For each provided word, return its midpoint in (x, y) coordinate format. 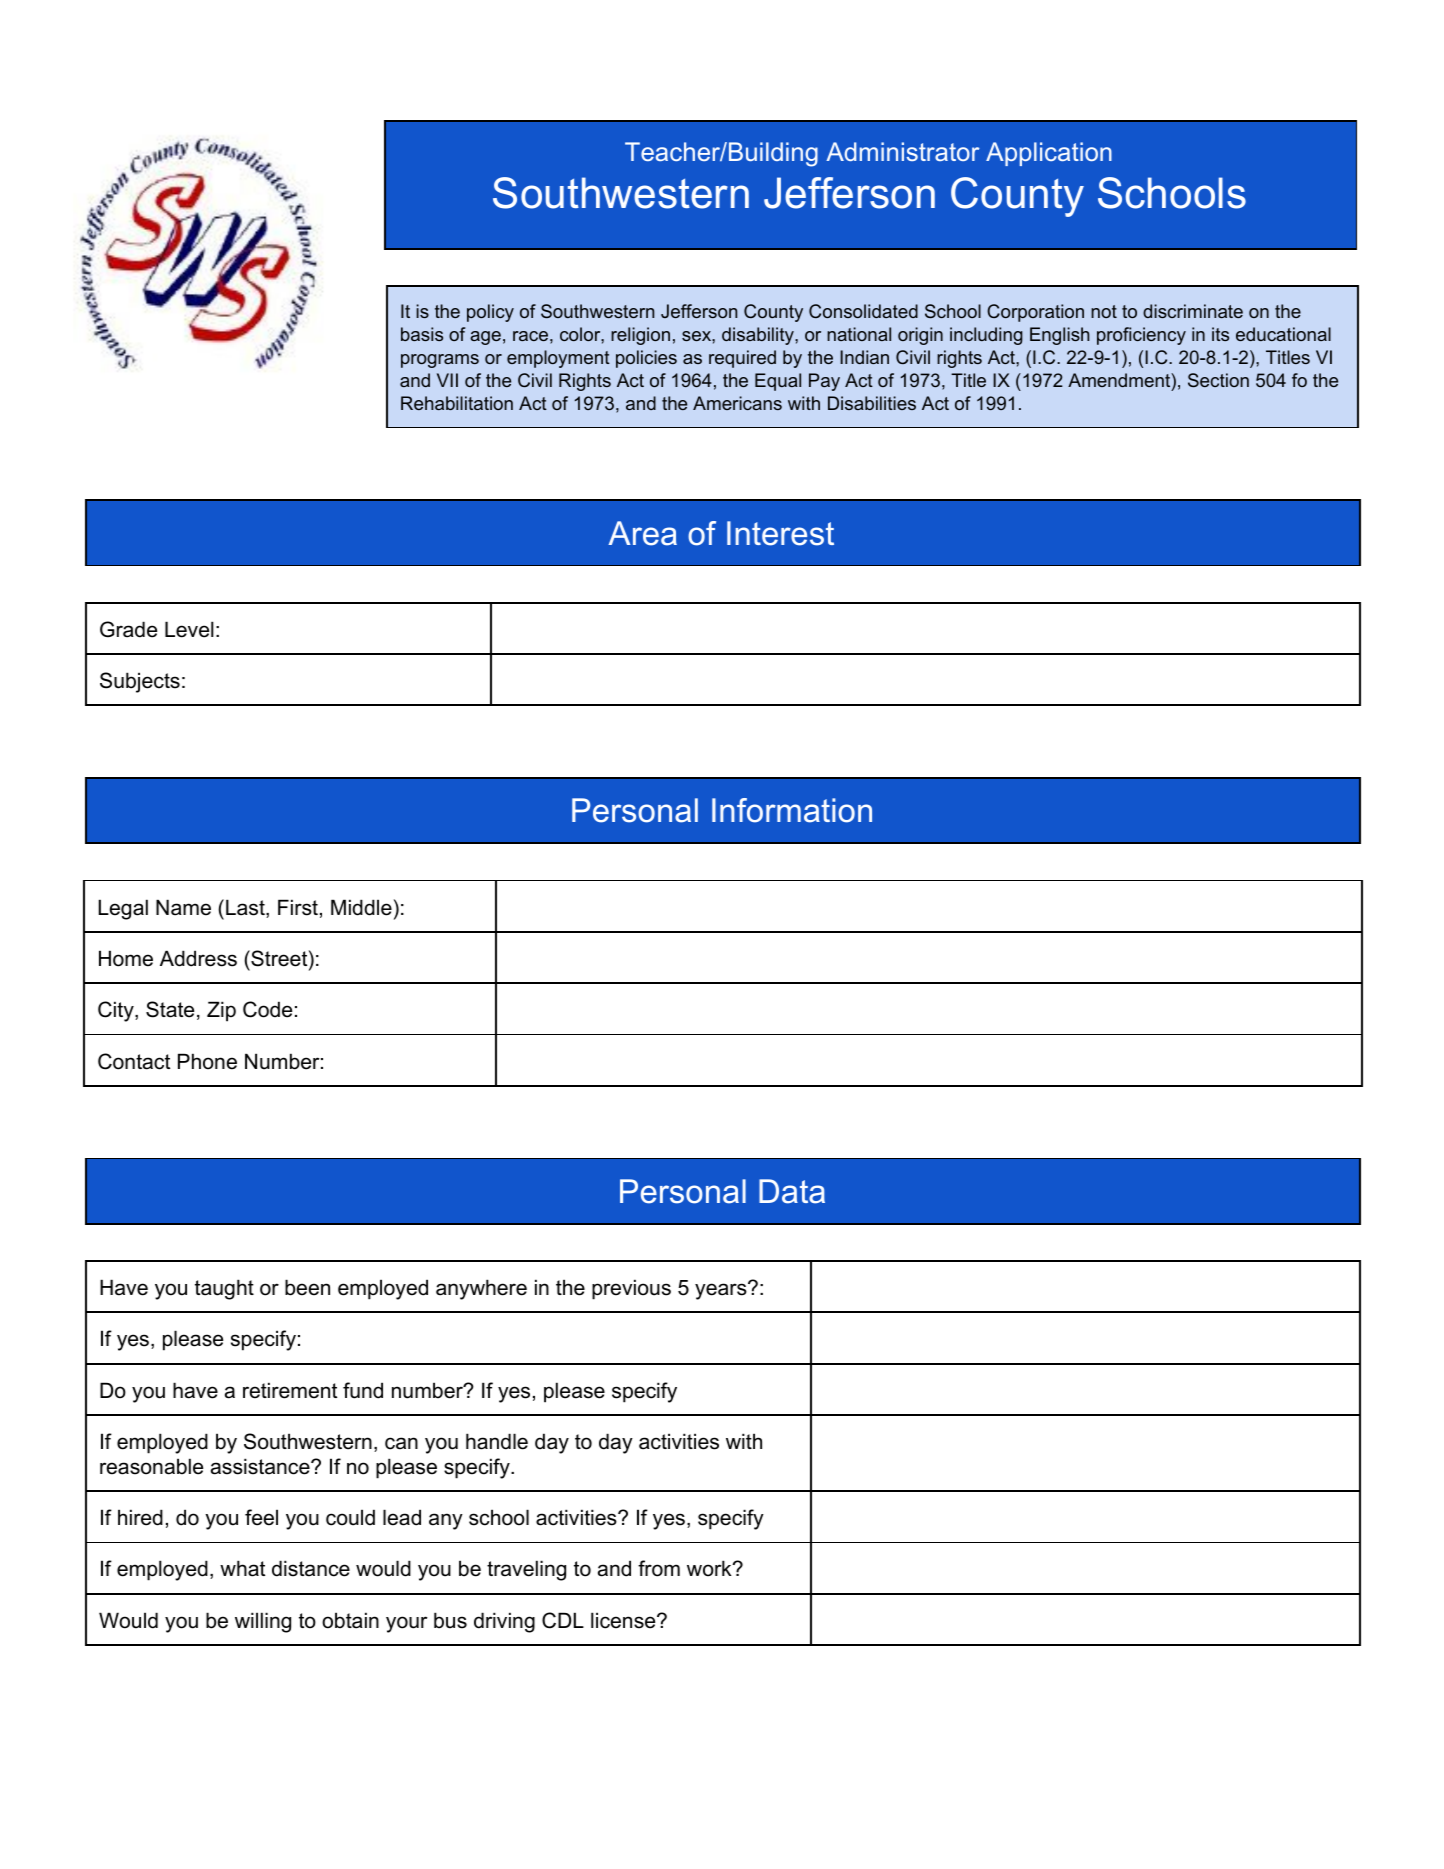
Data (792, 1191)
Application (1049, 154)
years (722, 1291)
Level (189, 629)
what (242, 1568)
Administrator (902, 151)
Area (642, 533)
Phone (207, 1061)
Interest (780, 533)
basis (422, 334)
